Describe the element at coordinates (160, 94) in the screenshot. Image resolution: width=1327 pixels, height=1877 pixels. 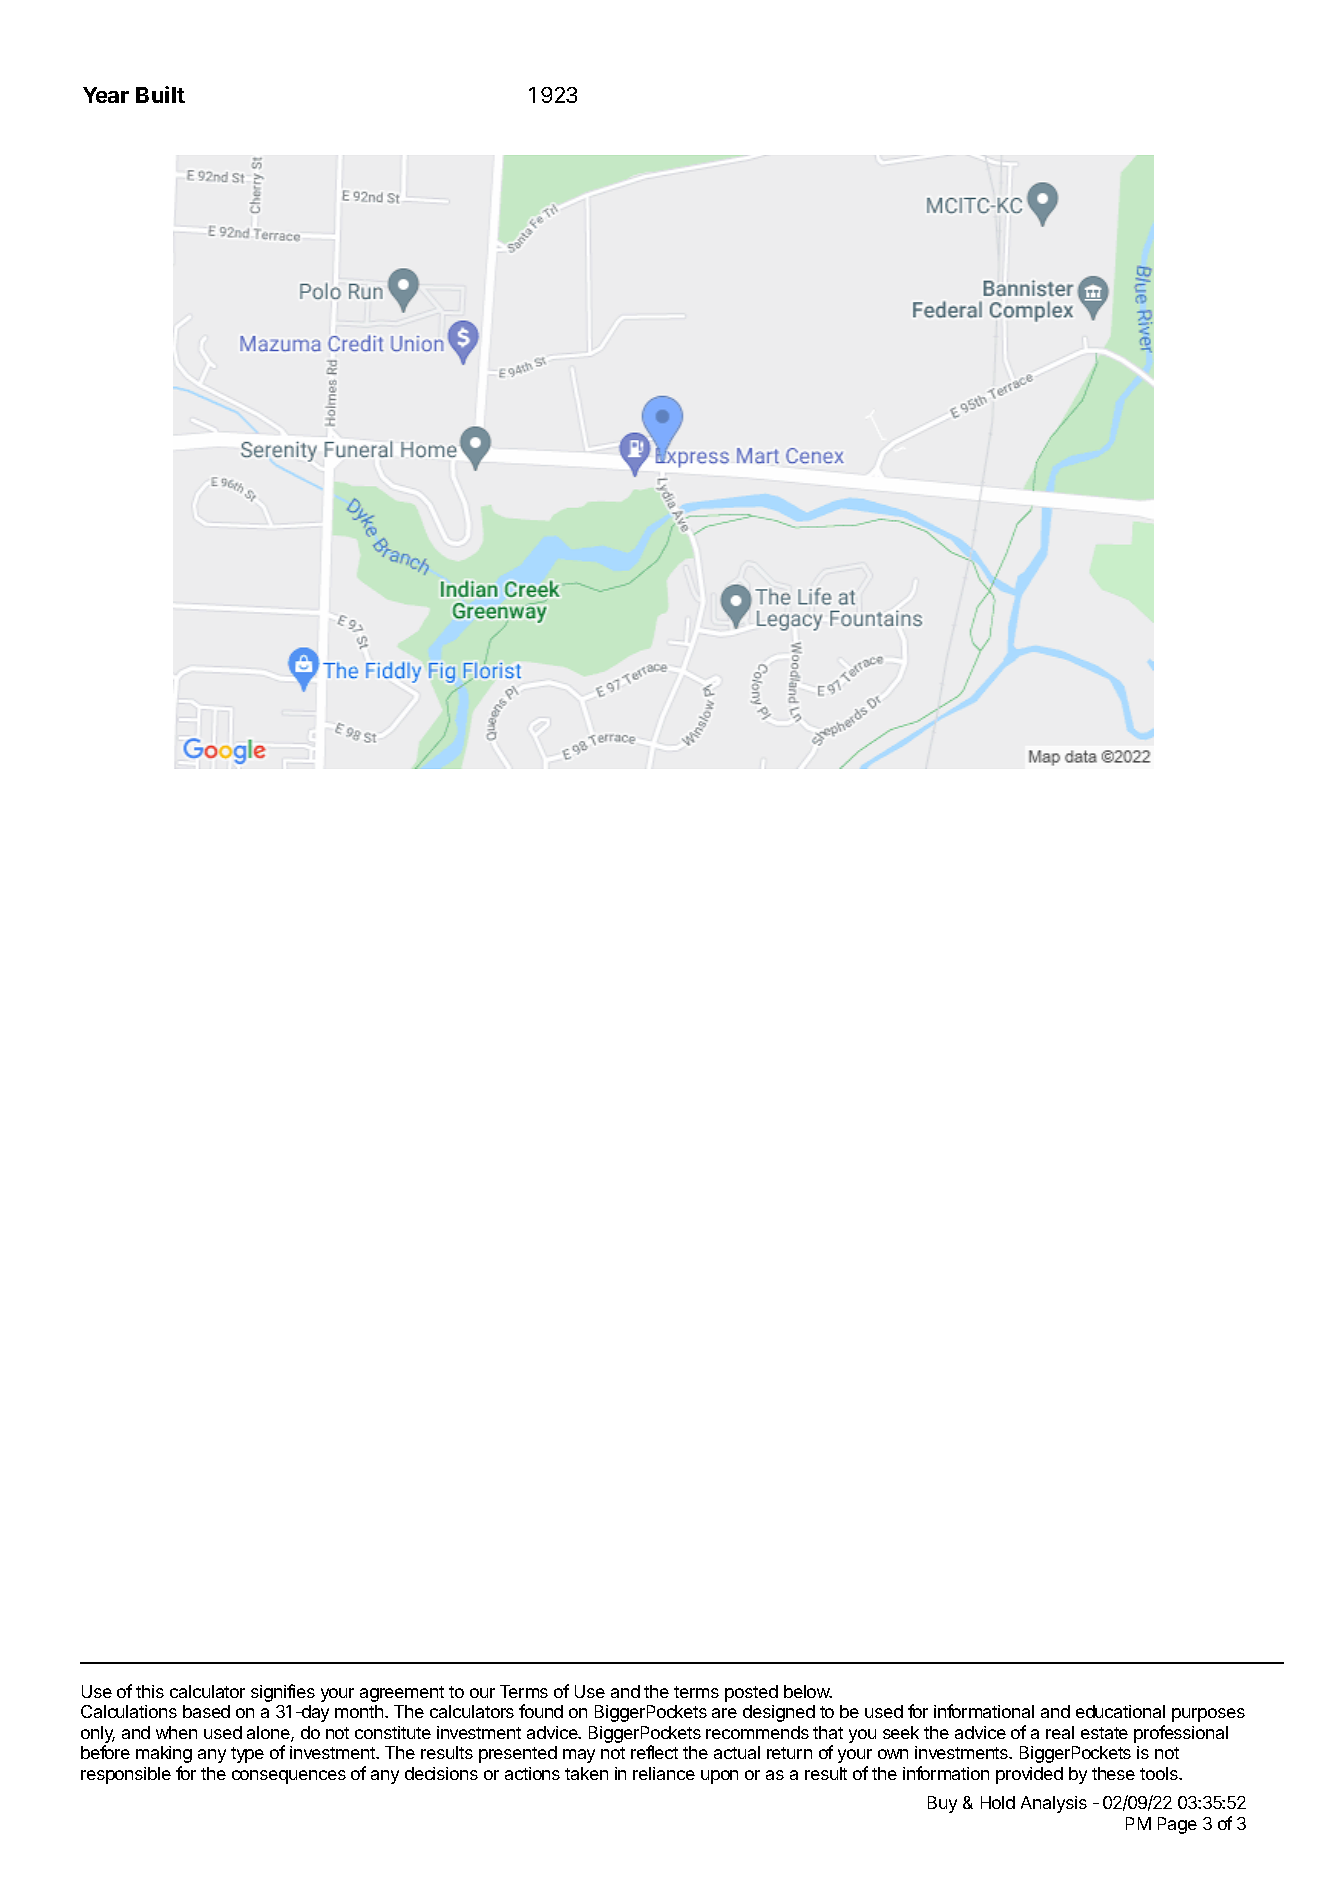
I see `Built` at that location.
